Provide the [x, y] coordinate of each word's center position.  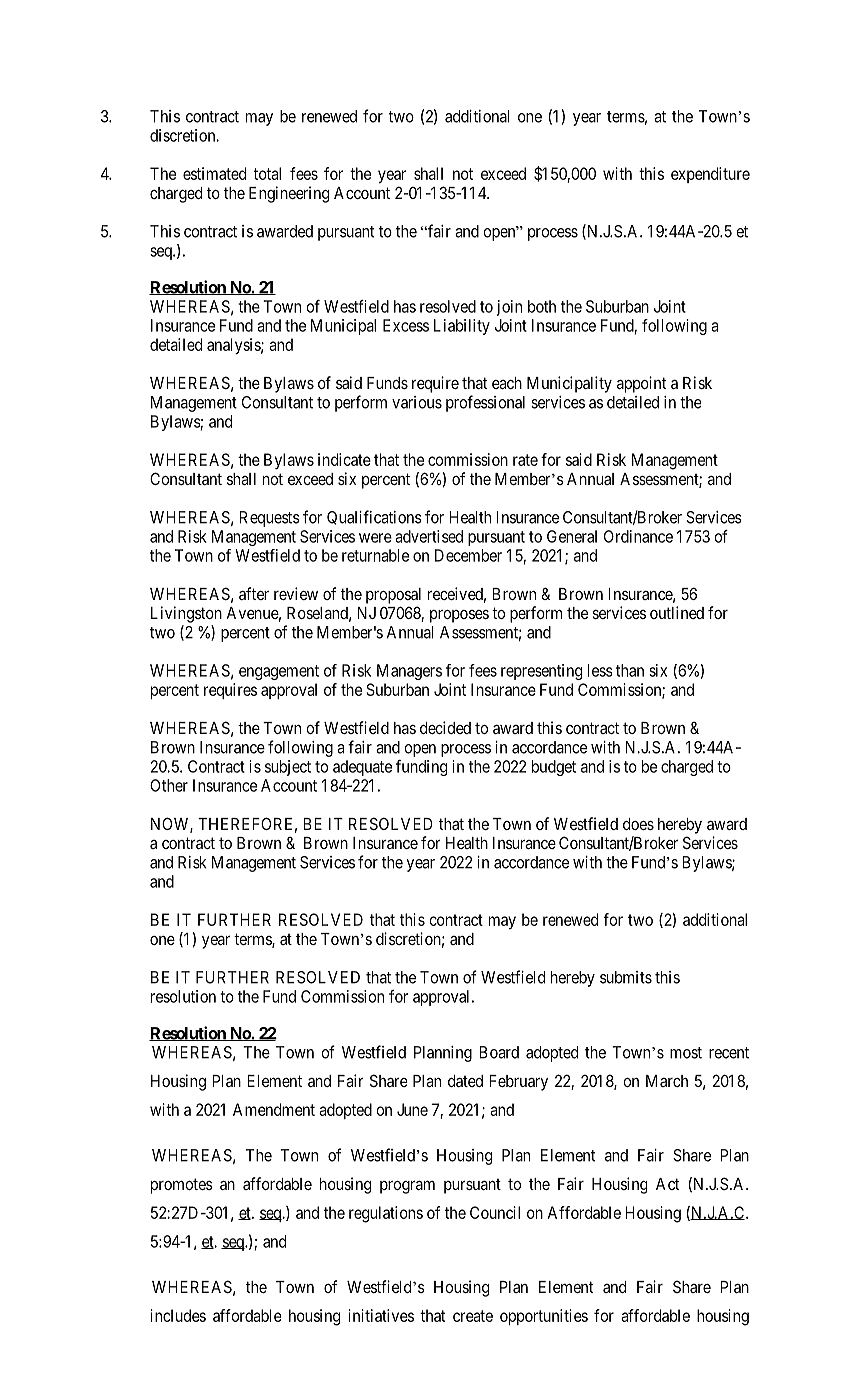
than [630, 670]
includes [178, 1315]
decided [445, 727]
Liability [462, 327]
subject [288, 768]
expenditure [710, 175]
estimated [214, 173]
